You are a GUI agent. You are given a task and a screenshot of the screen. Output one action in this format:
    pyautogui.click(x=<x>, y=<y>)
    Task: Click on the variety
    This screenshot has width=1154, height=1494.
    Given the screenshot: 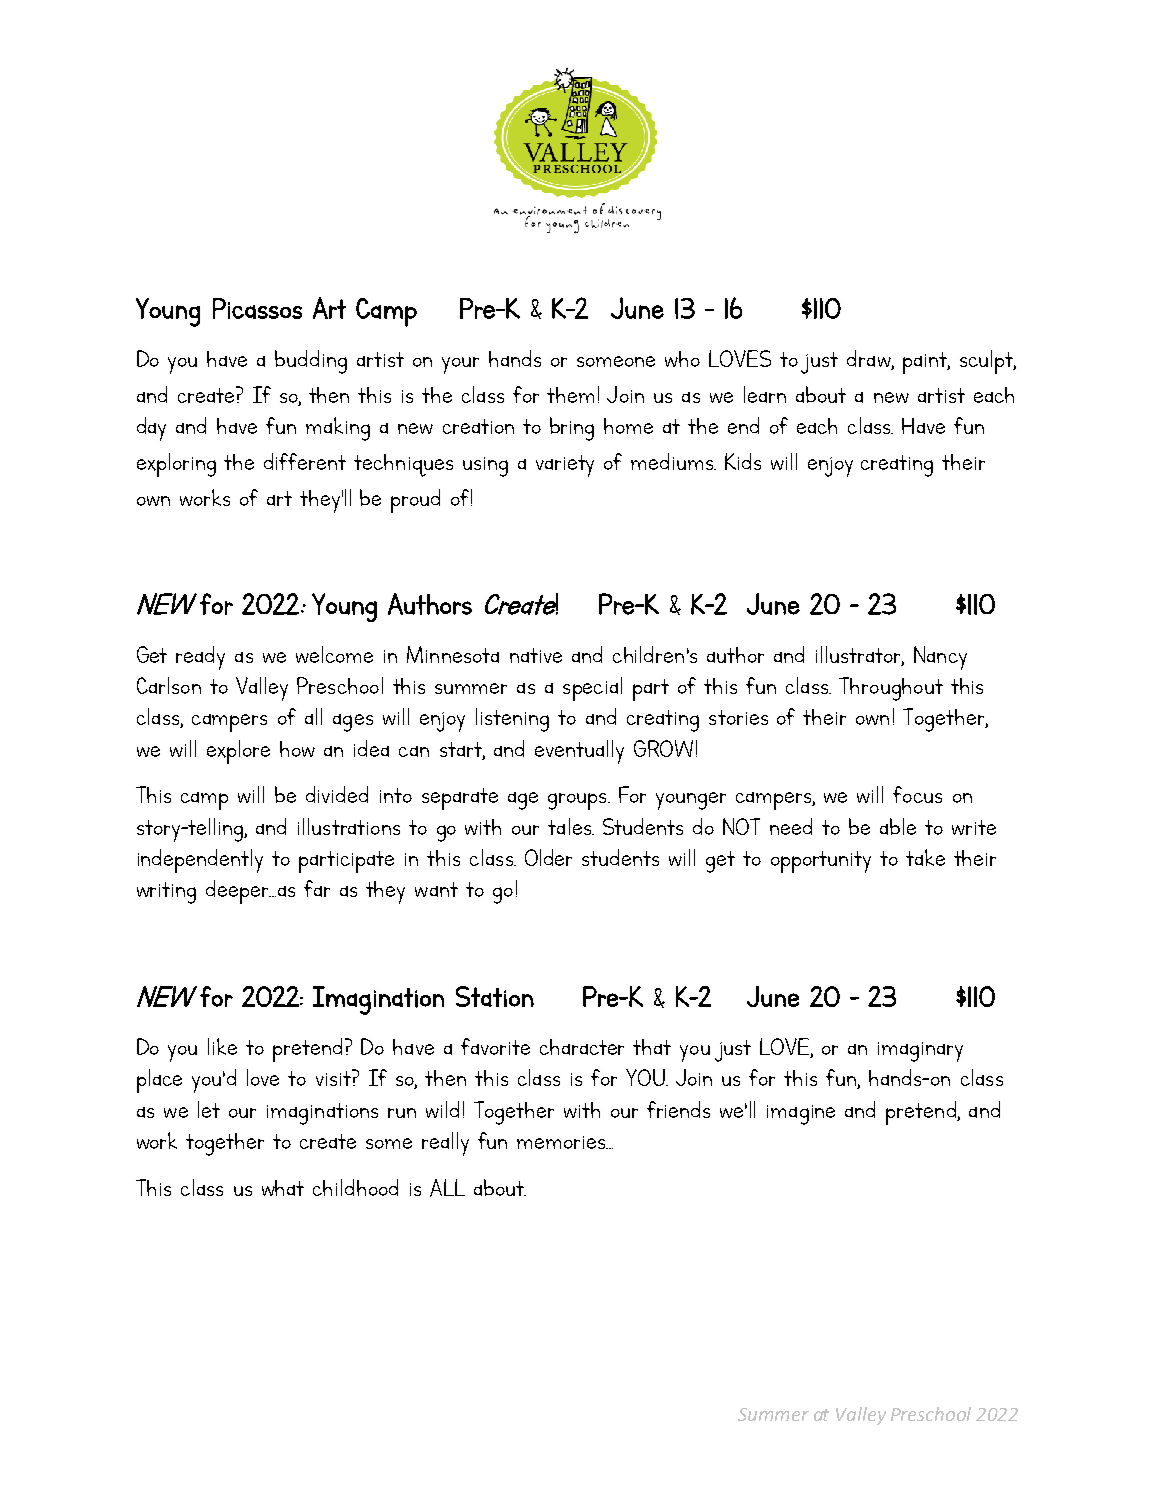 What is the action you would take?
    pyautogui.click(x=565, y=466)
